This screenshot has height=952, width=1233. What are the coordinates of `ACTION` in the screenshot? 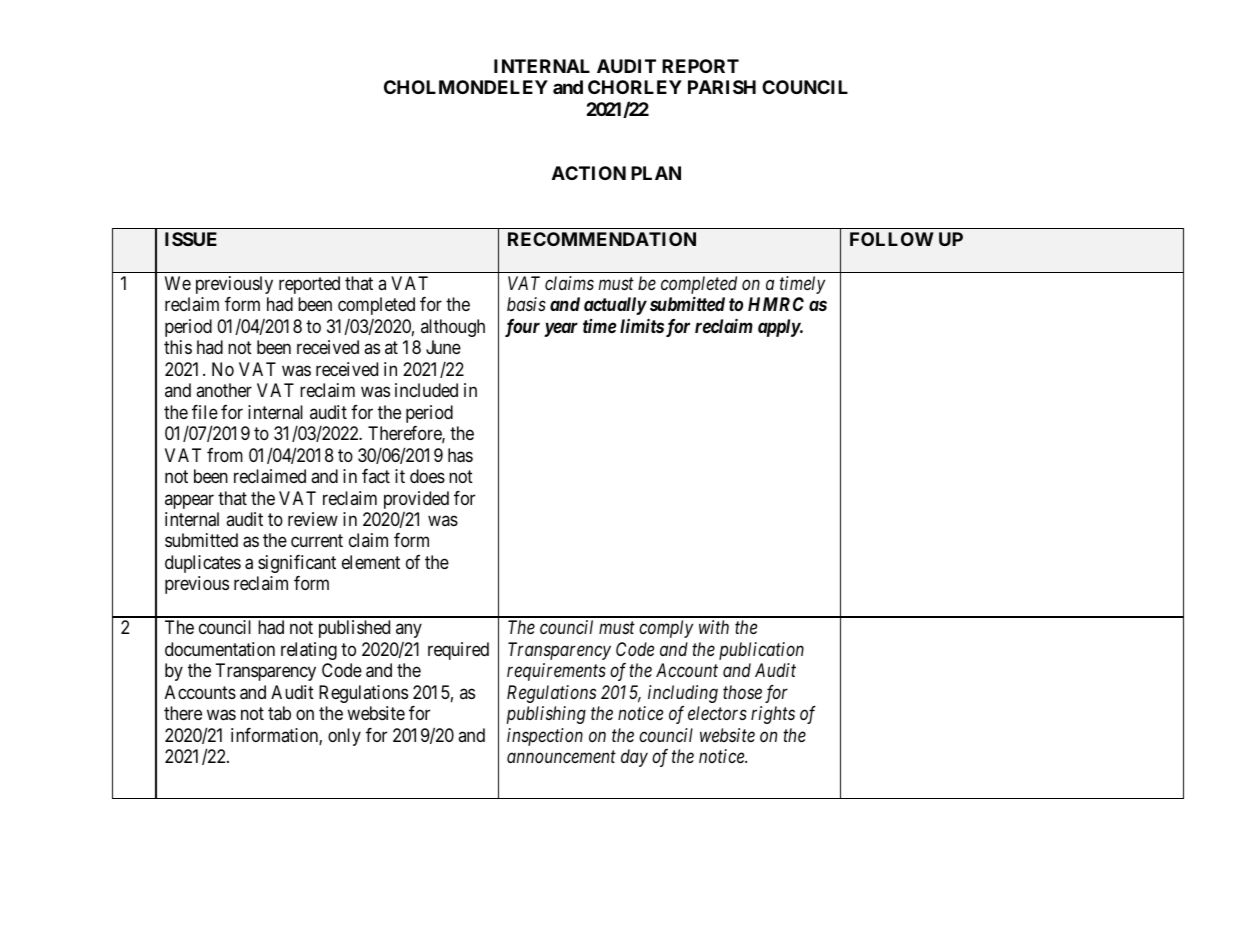 It's located at (589, 173).
